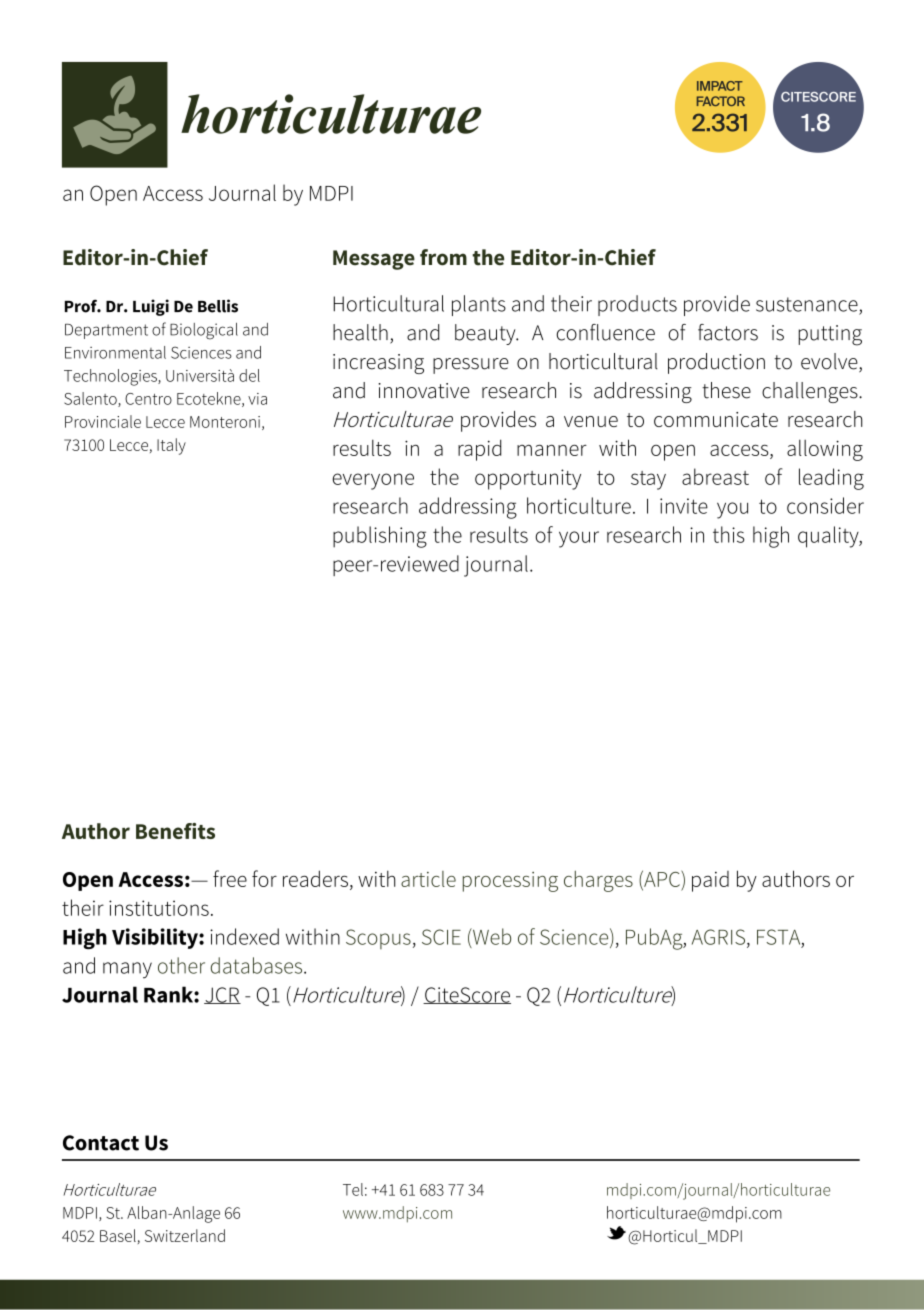  What do you see at coordinates (378, 939) in the image?
I see `Scopus` at bounding box center [378, 939].
